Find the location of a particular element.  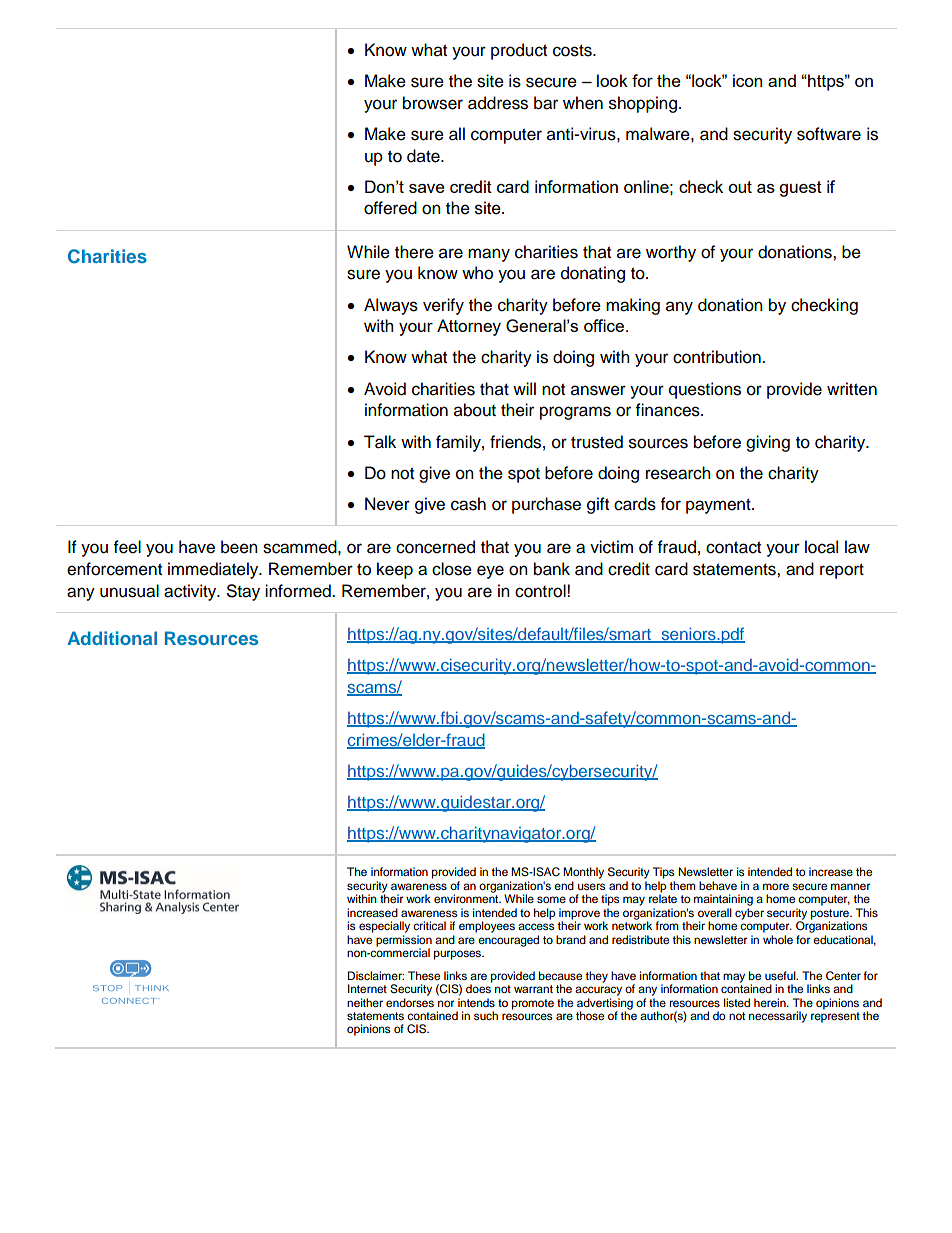

browser is located at coordinates (433, 103).
